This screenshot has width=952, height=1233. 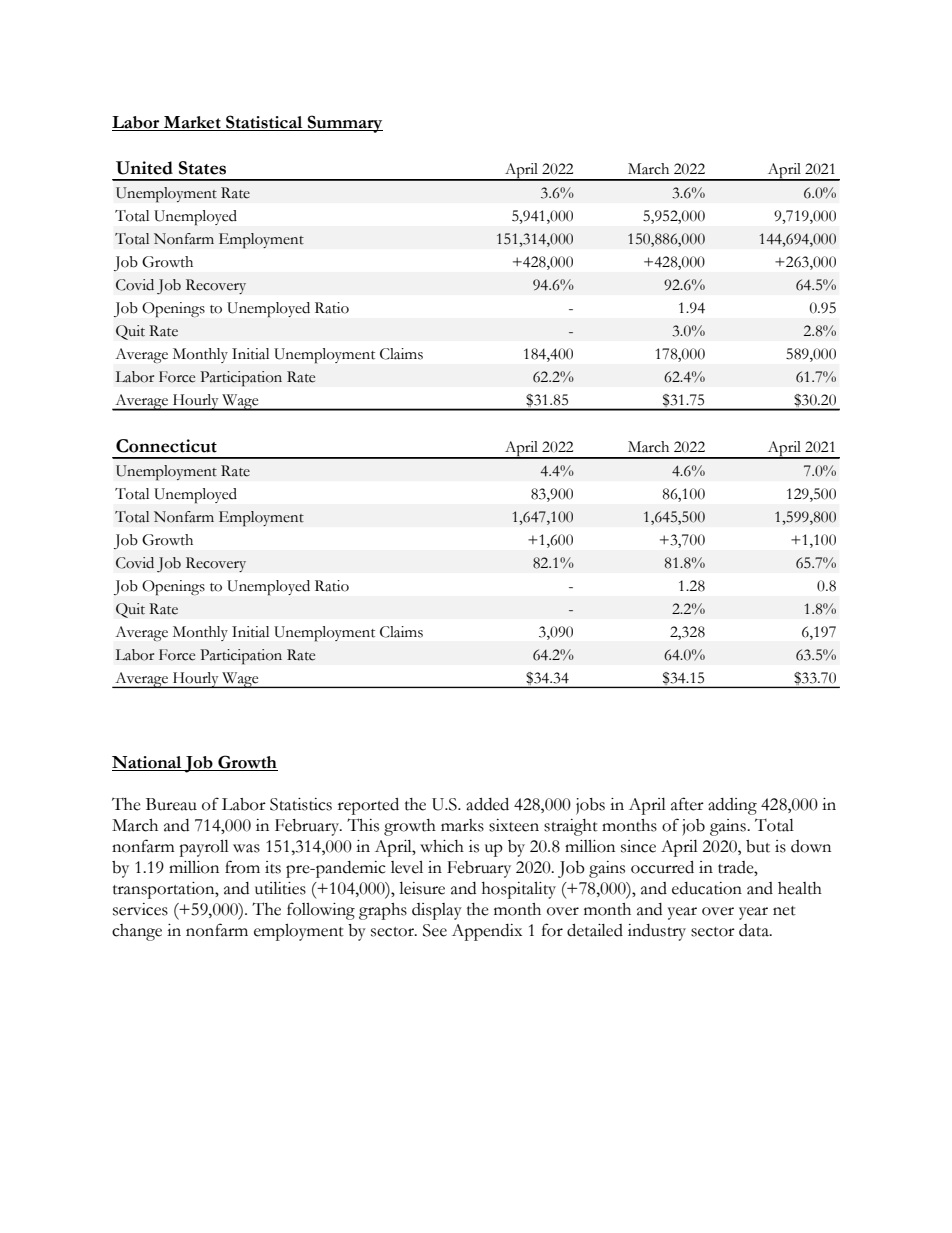 I want to click on after, so click(x=687, y=804).
